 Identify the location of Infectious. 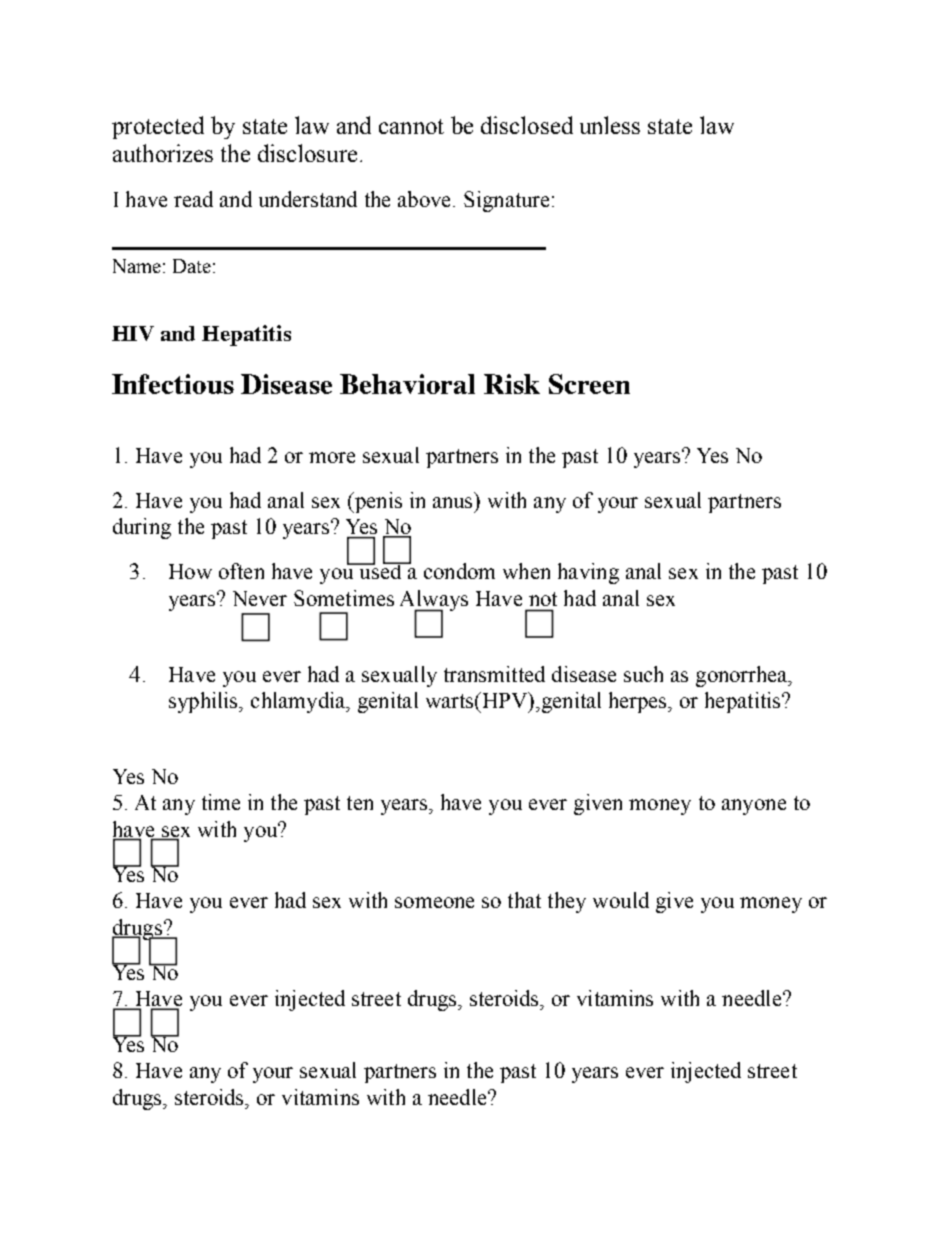
(173, 384).
